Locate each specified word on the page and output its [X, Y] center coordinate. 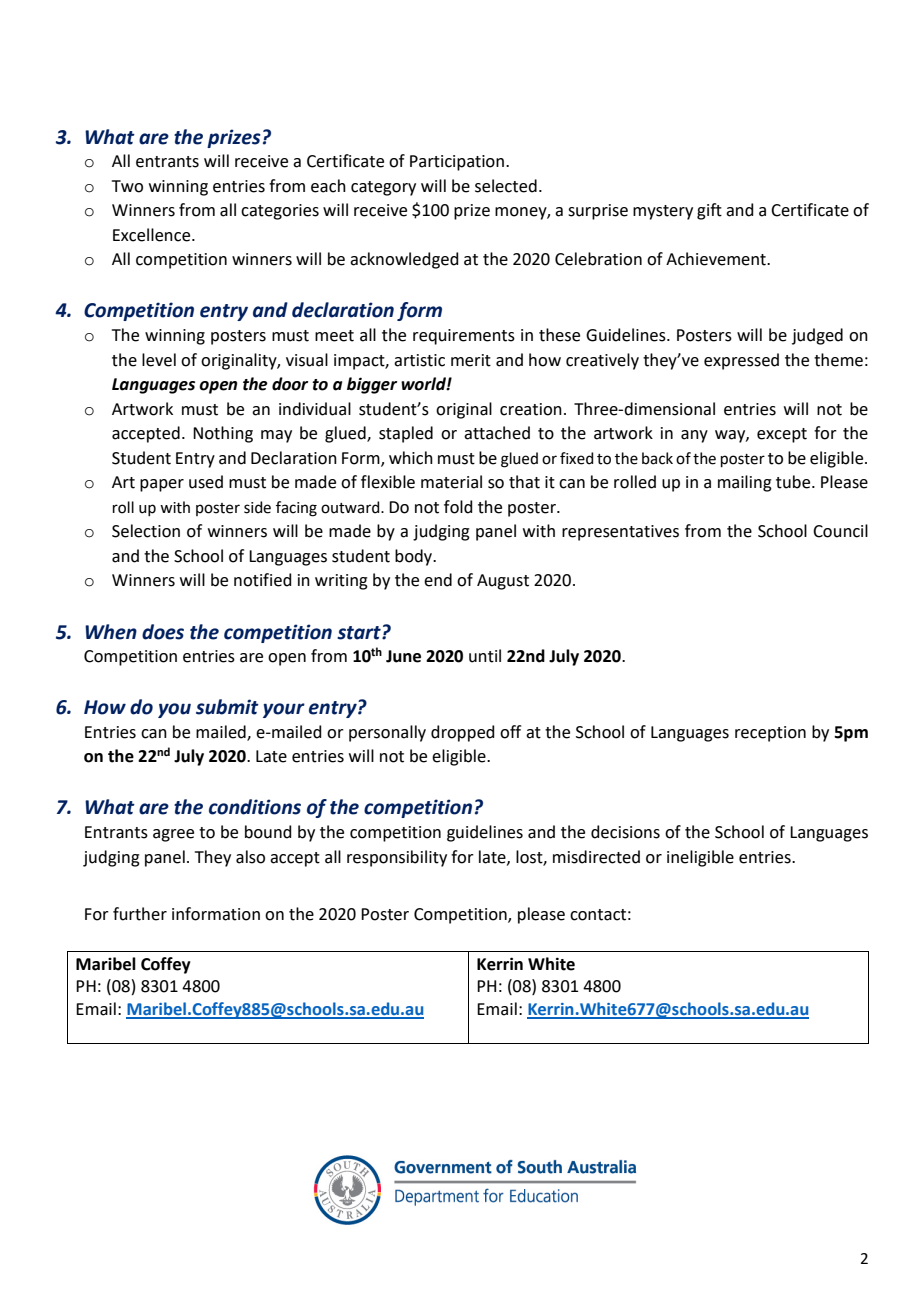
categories [280, 212]
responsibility [397, 858]
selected [506, 186]
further [140, 914]
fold [458, 507]
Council [840, 531]
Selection [146, 531]
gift [709, 211]
